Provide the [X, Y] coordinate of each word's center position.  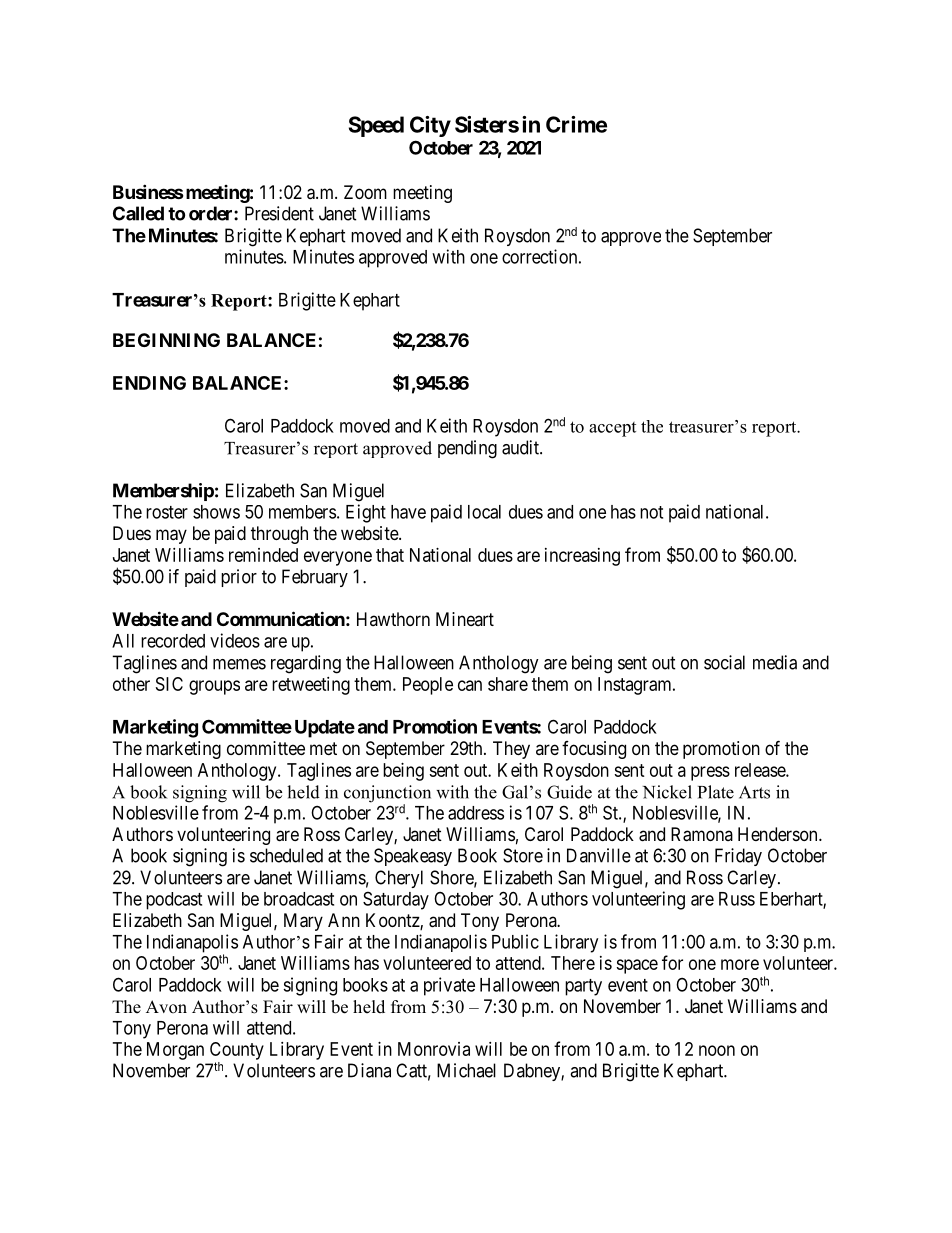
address [476, 813]
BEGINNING [166, 340]
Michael [466, 1070]
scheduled [286, 855]
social [724, 662]
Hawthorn [393, 619]
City [430, 126]
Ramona [702, 834]
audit [521, 447]
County [237, 1051]
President [279, 213]
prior [239, 578]
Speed [376, 126]
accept [612, 429]
